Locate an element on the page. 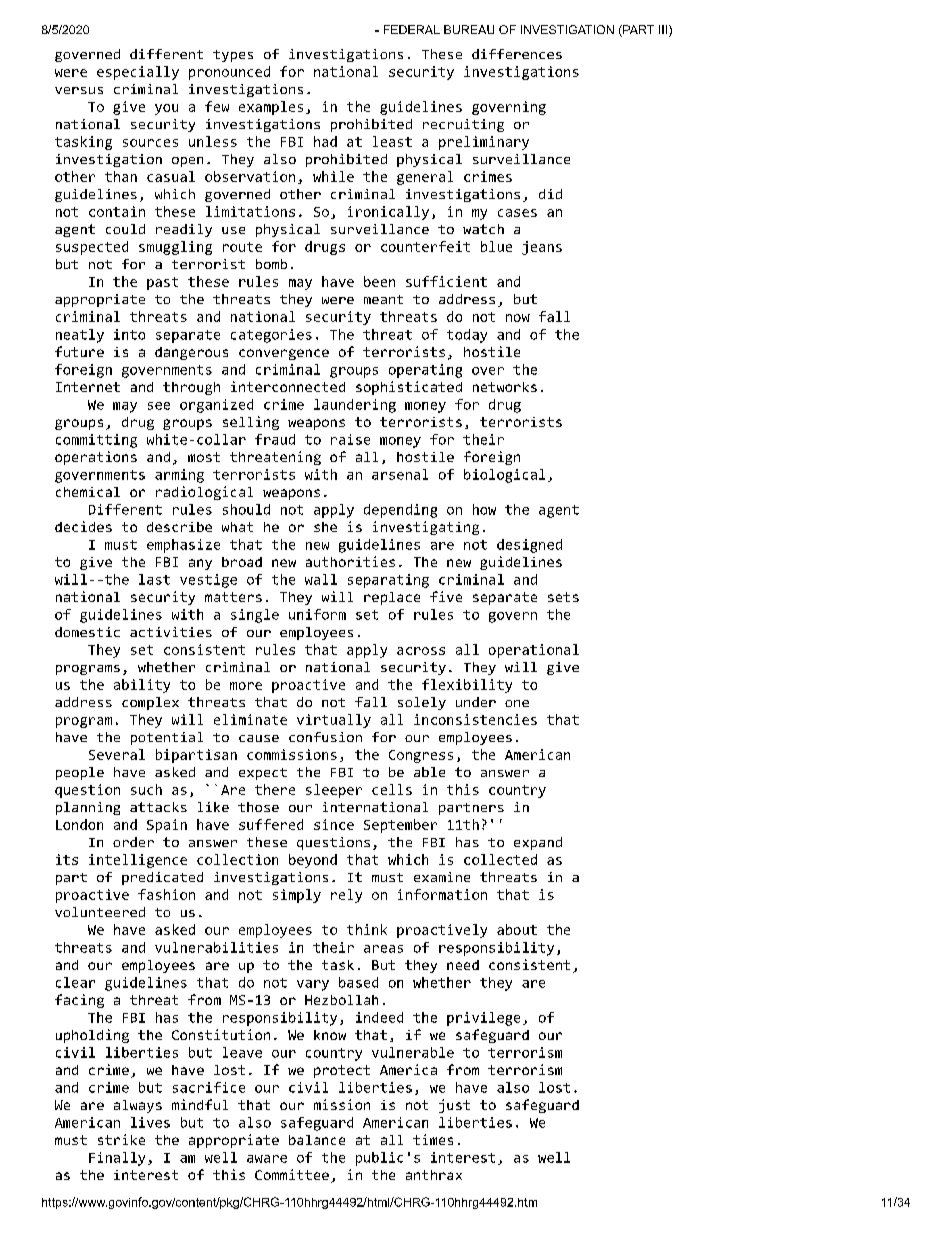 The width and height of the image is (952, 1233). rely is located at coordinates (346, 896).
